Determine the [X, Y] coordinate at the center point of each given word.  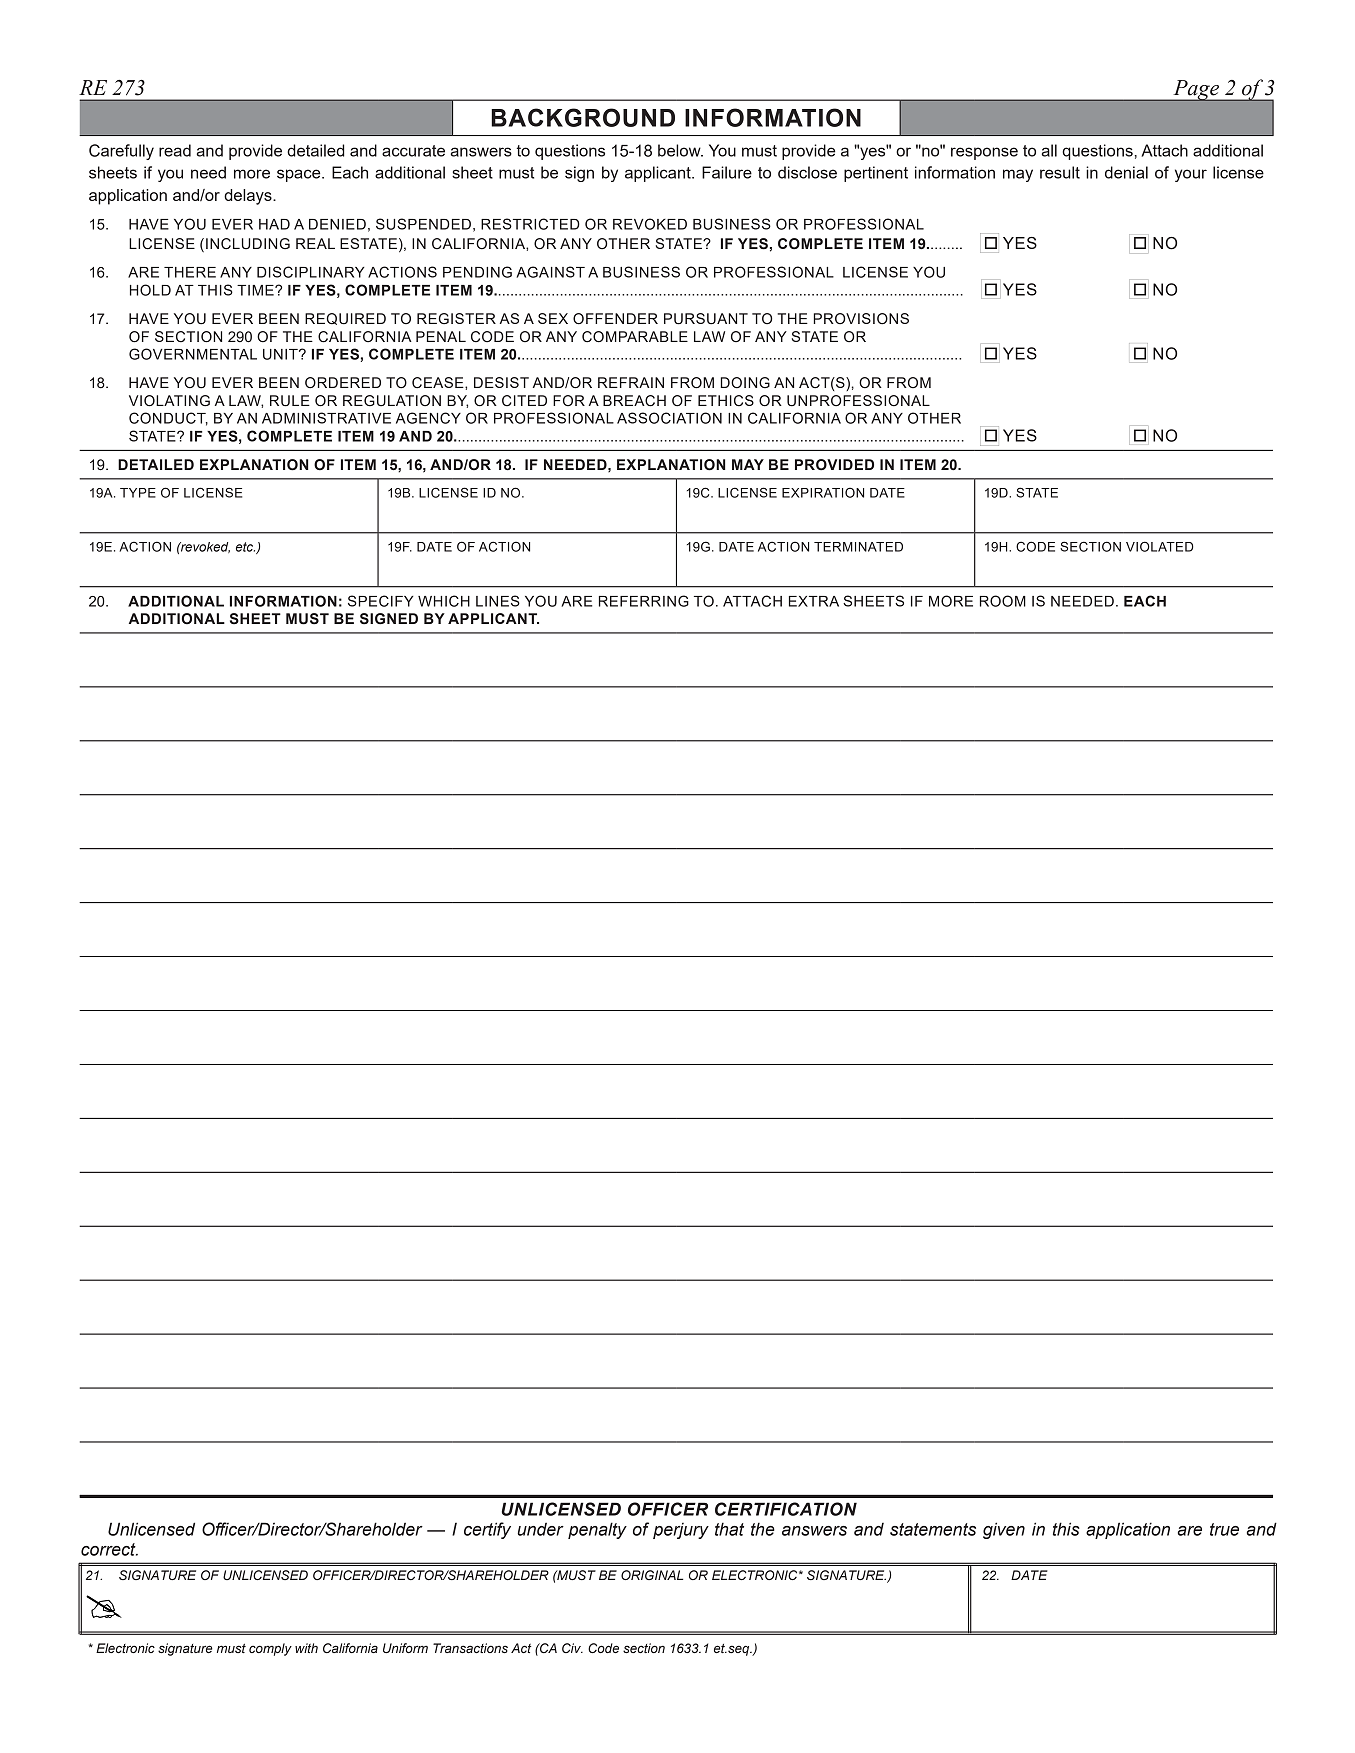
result [1060, 172]
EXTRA [814, 601]
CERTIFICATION [786, 1509]
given [1004, 1530]
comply [270, 1649]
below [680, 150]
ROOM [1003, 601]
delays [249, 197]
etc [245, 547]
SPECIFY [381, 601]
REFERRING [644, 601]
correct [109, 1549]
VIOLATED [1160, 546]
